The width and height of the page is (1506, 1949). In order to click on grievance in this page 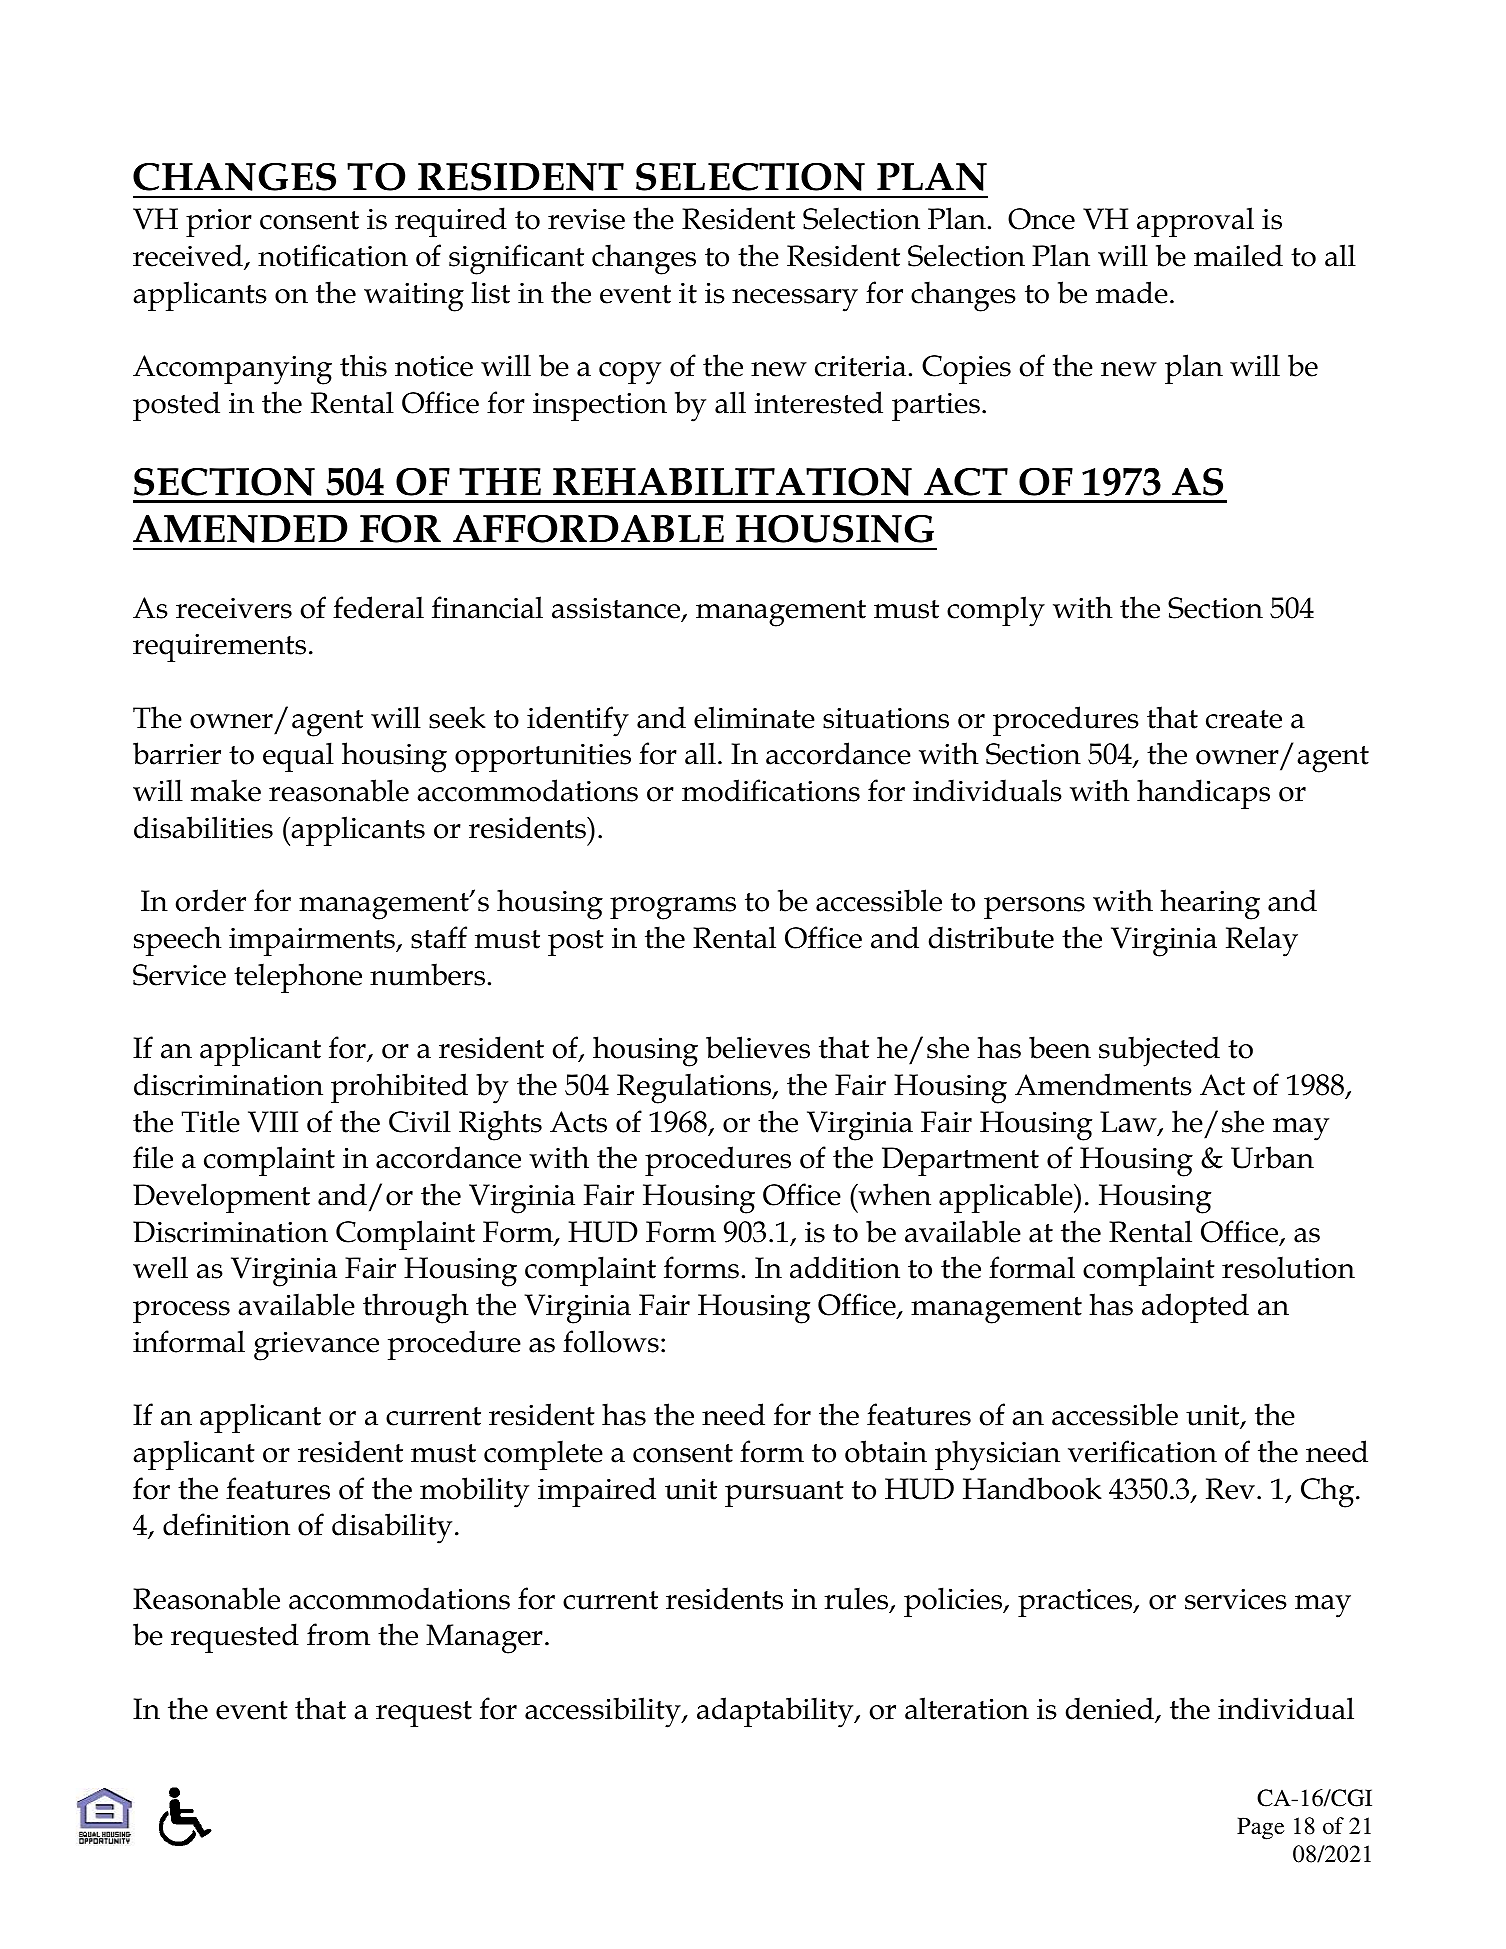, I will do `click(316, 1346)`.
